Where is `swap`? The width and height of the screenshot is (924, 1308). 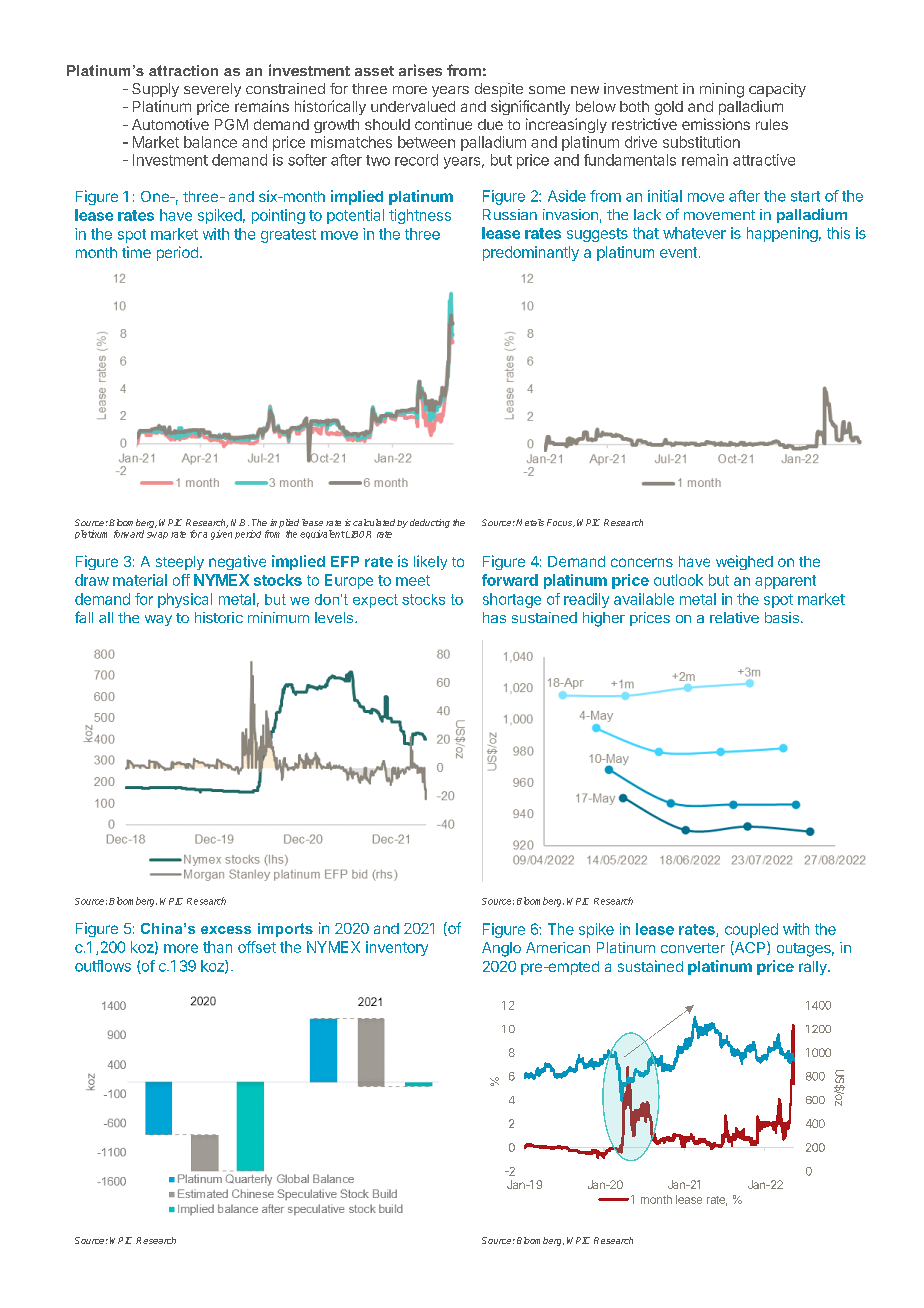
swap is located at coordinates (157, 535).
